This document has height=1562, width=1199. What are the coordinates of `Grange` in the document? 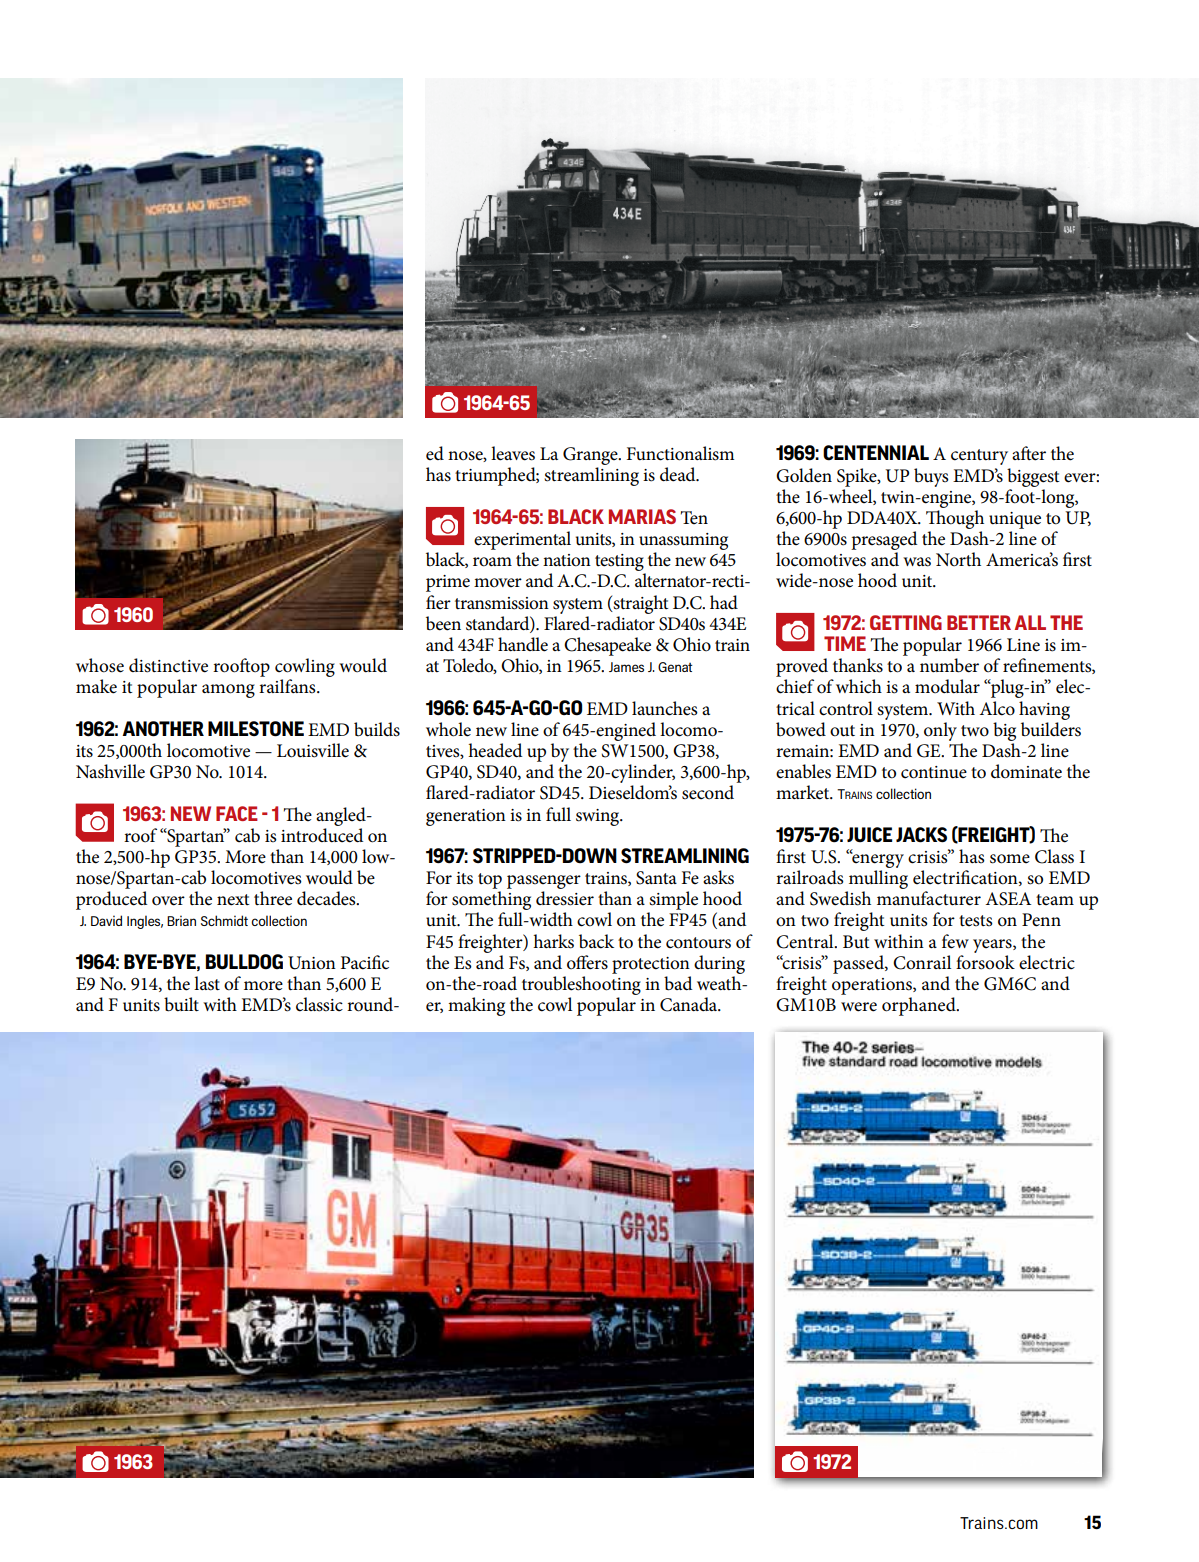 It's located at (591, 457).
